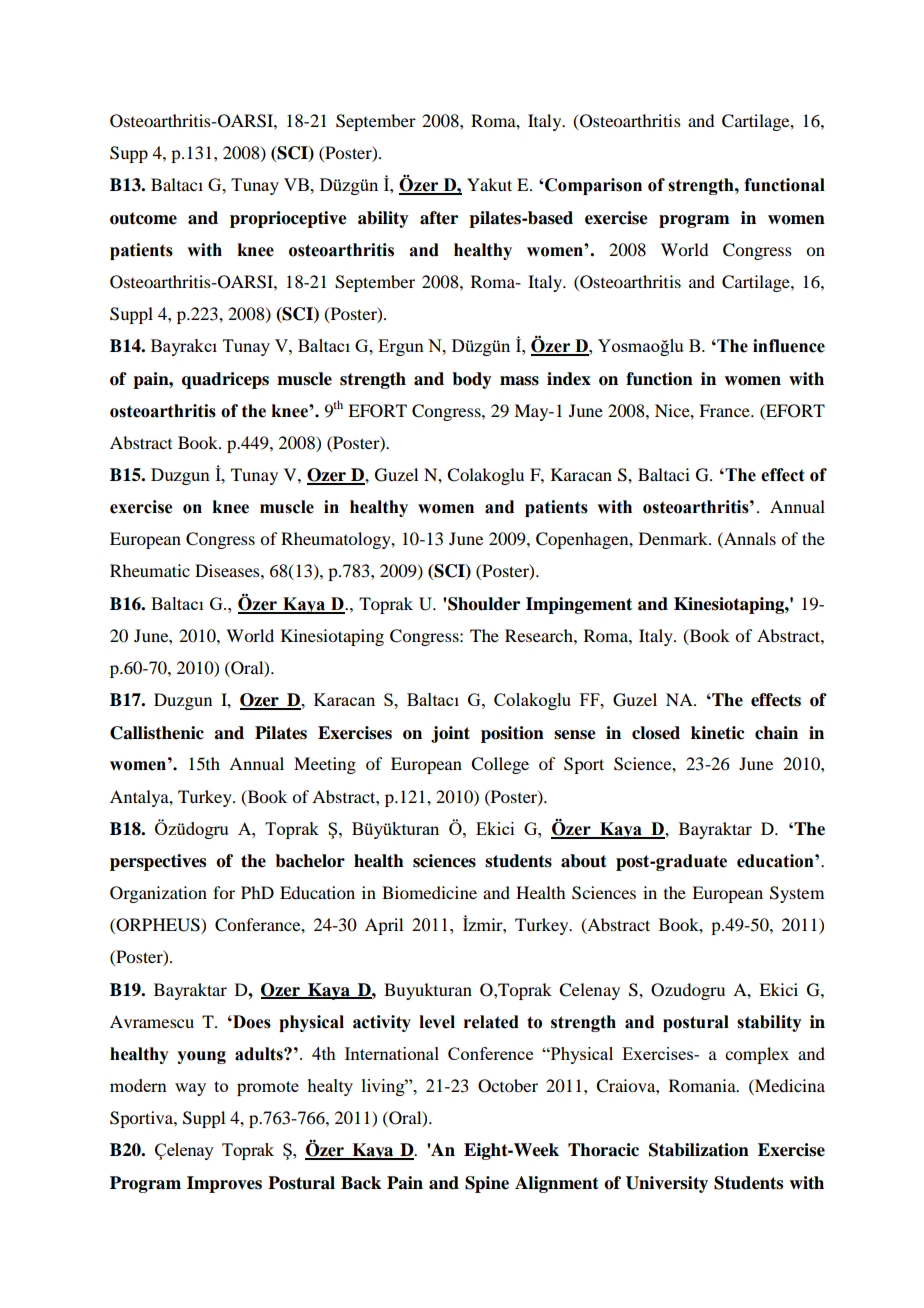 This screenshot has width=924, height=1308. What do you see at coordinates (592, 186) in the screenshot?
I see `Comparison` at bounding box center [592, 186].
